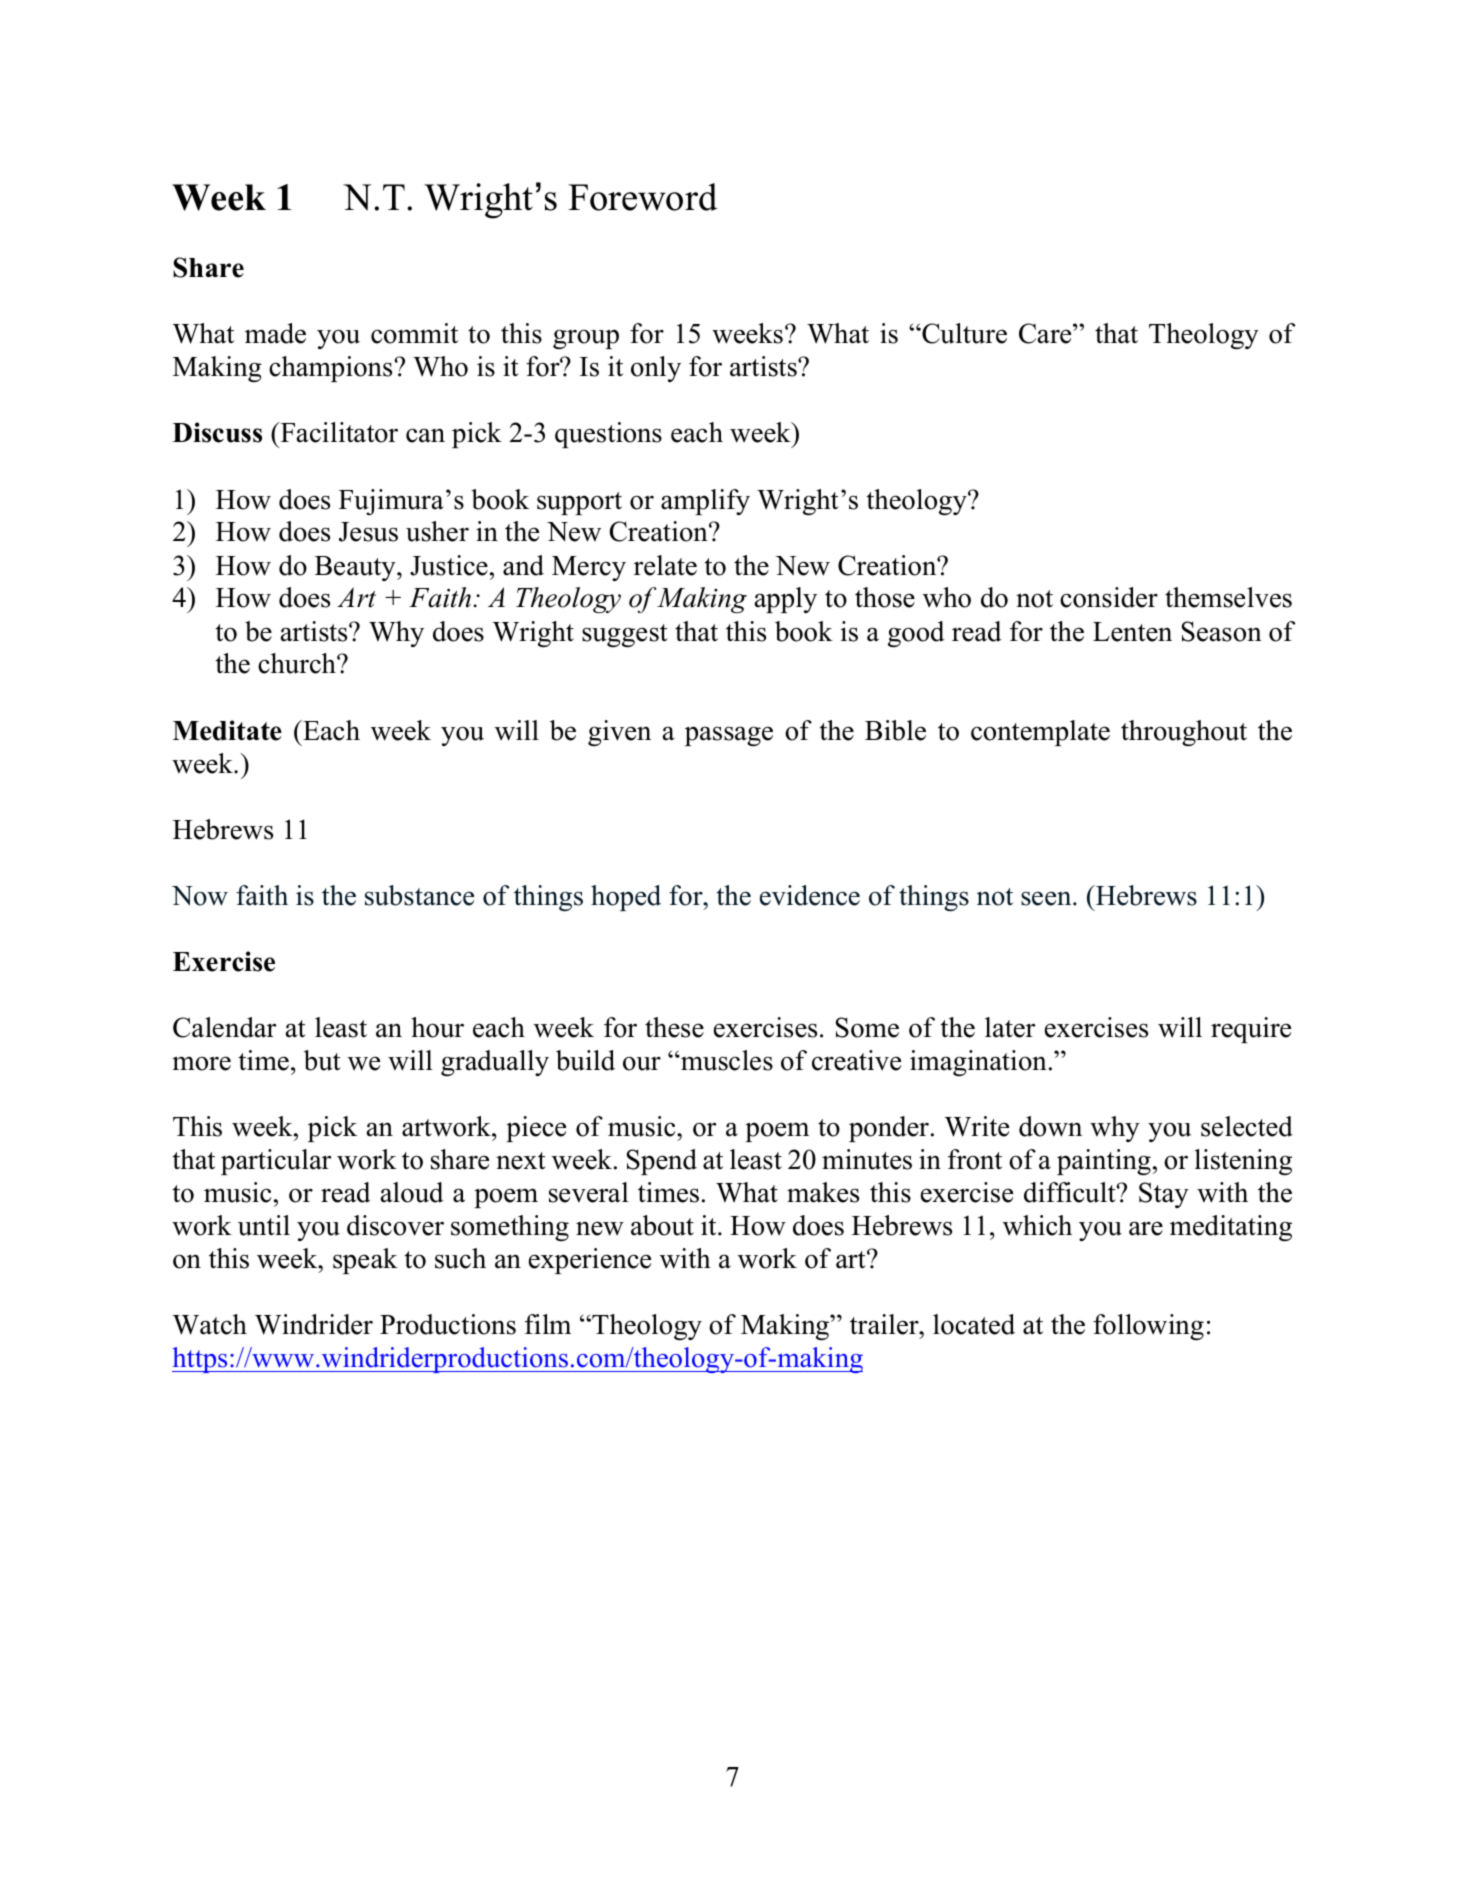  Describe the element at coordinates (1184, 733) in the screenshot. I see `throughout` at that location.
